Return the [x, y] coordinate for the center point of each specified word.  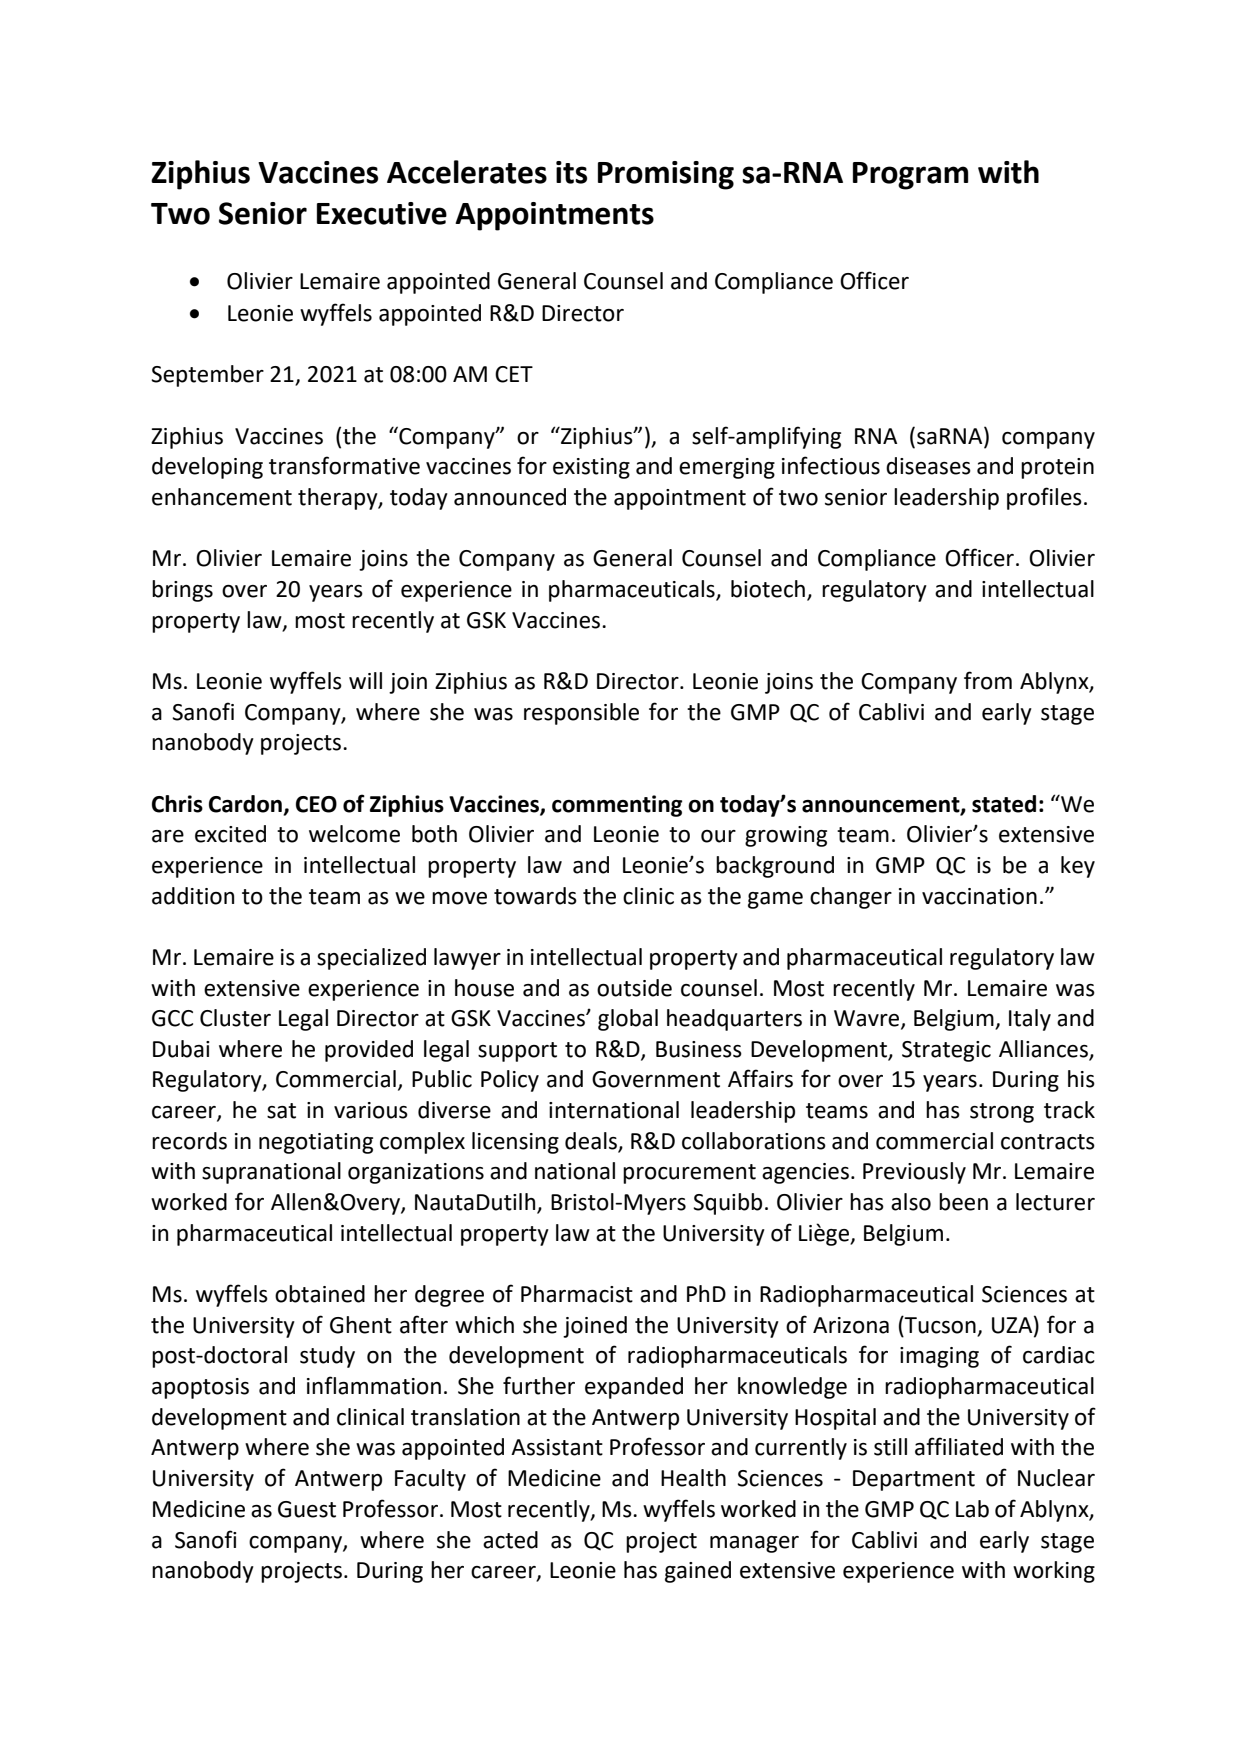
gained [698, 1572]
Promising [666, 175]
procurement [689, 1174]
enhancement [222, 497]
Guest [307, 1509]
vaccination [979, 896]
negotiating [316, 1143]
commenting [617, 806]
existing [591, 468]
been [963, 1202]
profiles [1044, 498]
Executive [382, 213]
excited [230, 834]
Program [910, 176]
